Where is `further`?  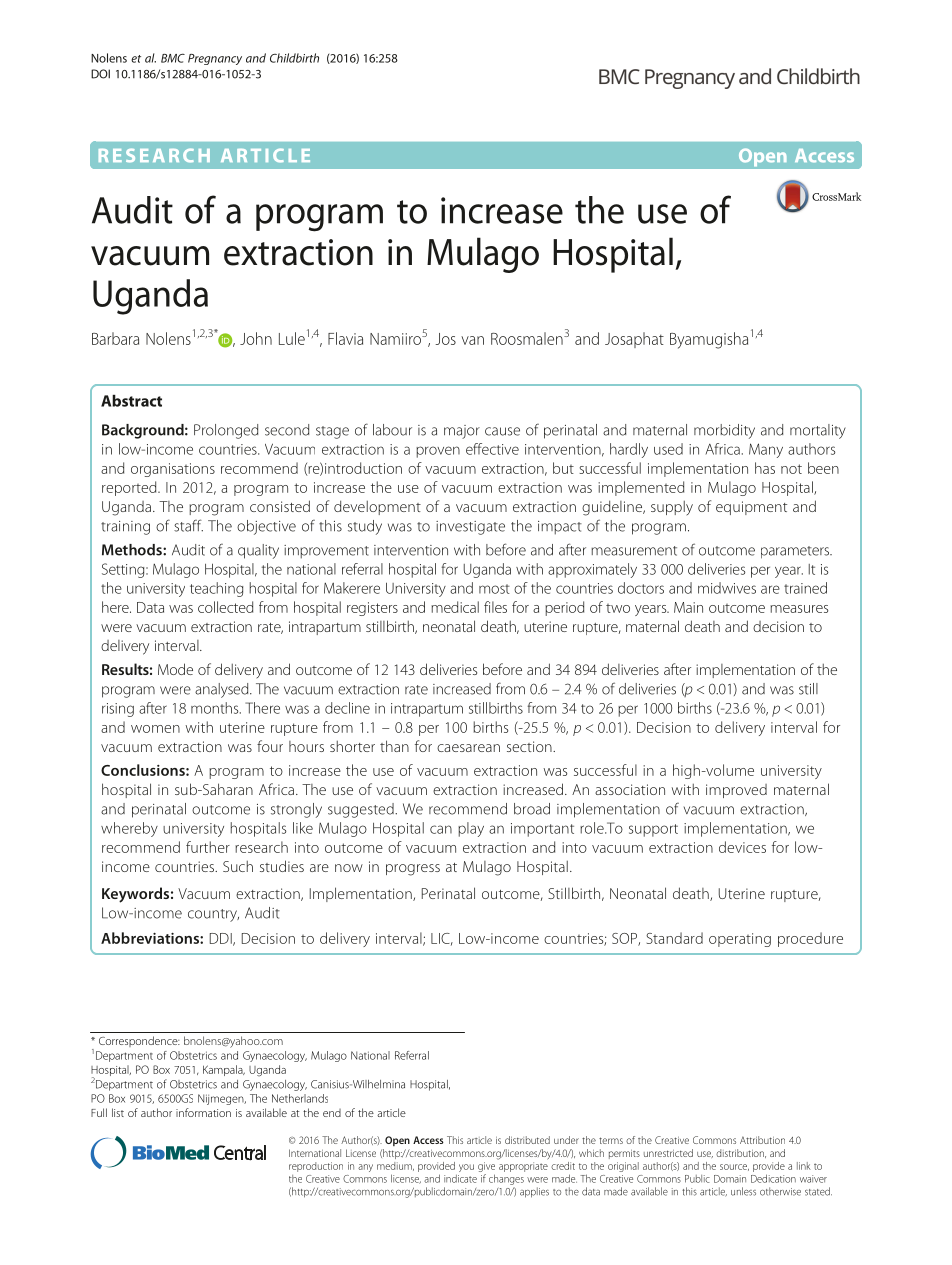
further is located at coordinates (208, 847).
